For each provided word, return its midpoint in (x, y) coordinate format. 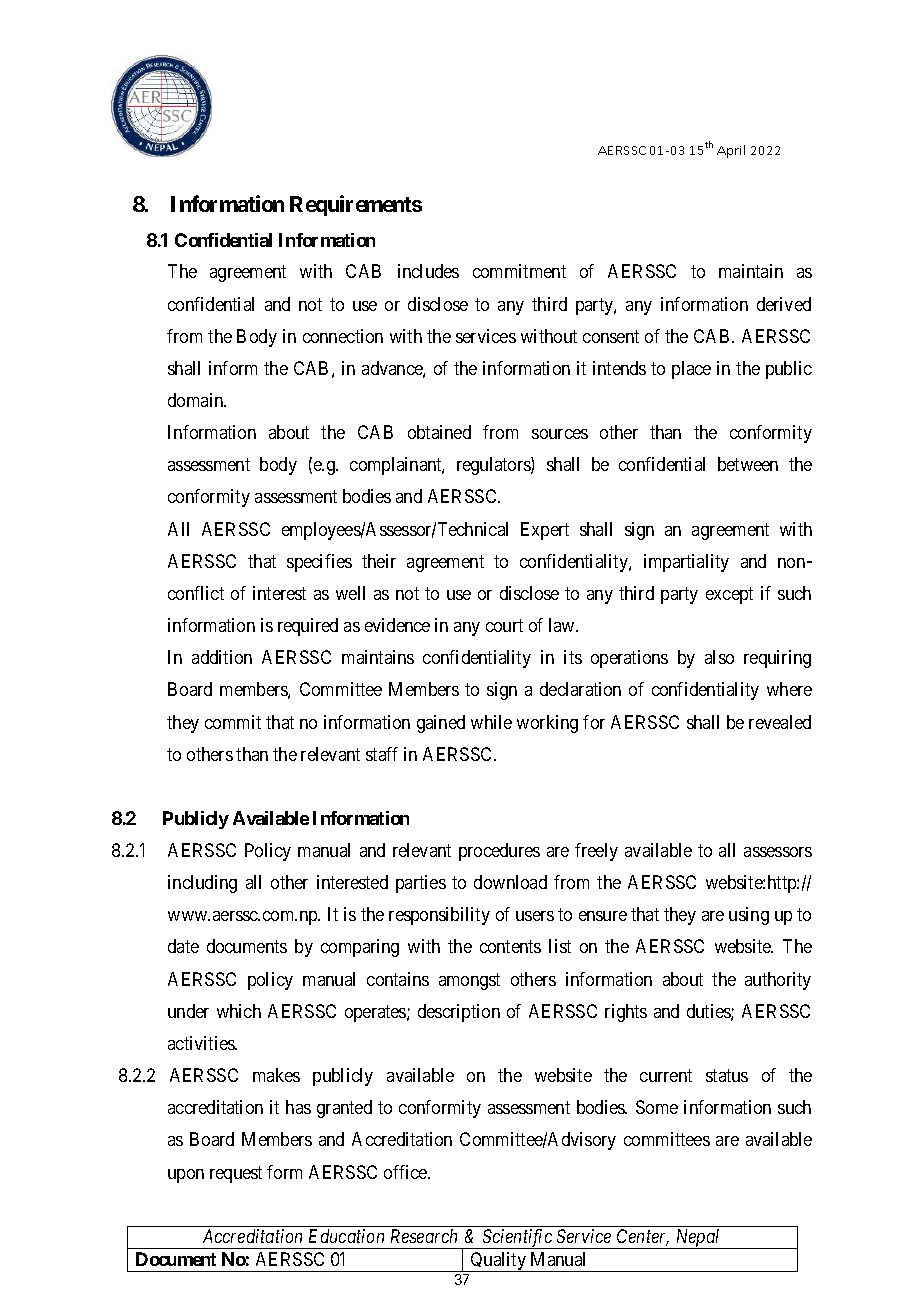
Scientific (517, 1239)
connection (343, 336)
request (236, 1174)
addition (222, 657)
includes (428, 271)
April (731, 151)
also (719, 657)
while (491, 722)
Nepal (698, 1239)
